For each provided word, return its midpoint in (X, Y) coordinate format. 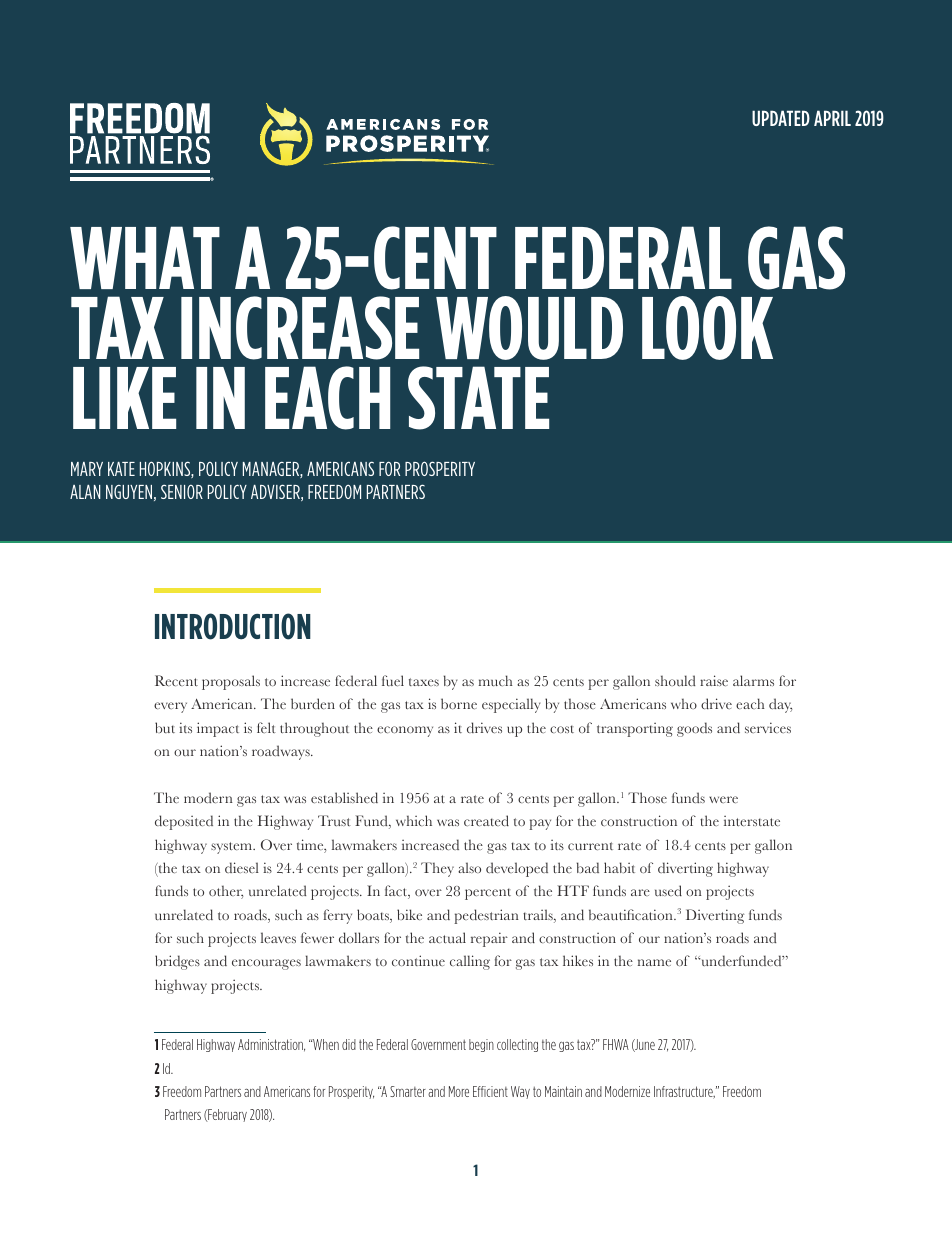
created (486, 820)
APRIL (832, 118)
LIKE (124, 398)
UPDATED (781, 118)
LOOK (707, 328)
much (496, 681)
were (723, 799)
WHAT (145, 257)
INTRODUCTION (233, 626)
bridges (177, 962)
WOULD (529, 328)
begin (481, 1045)
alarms (753, 680)
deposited (184, 822)
